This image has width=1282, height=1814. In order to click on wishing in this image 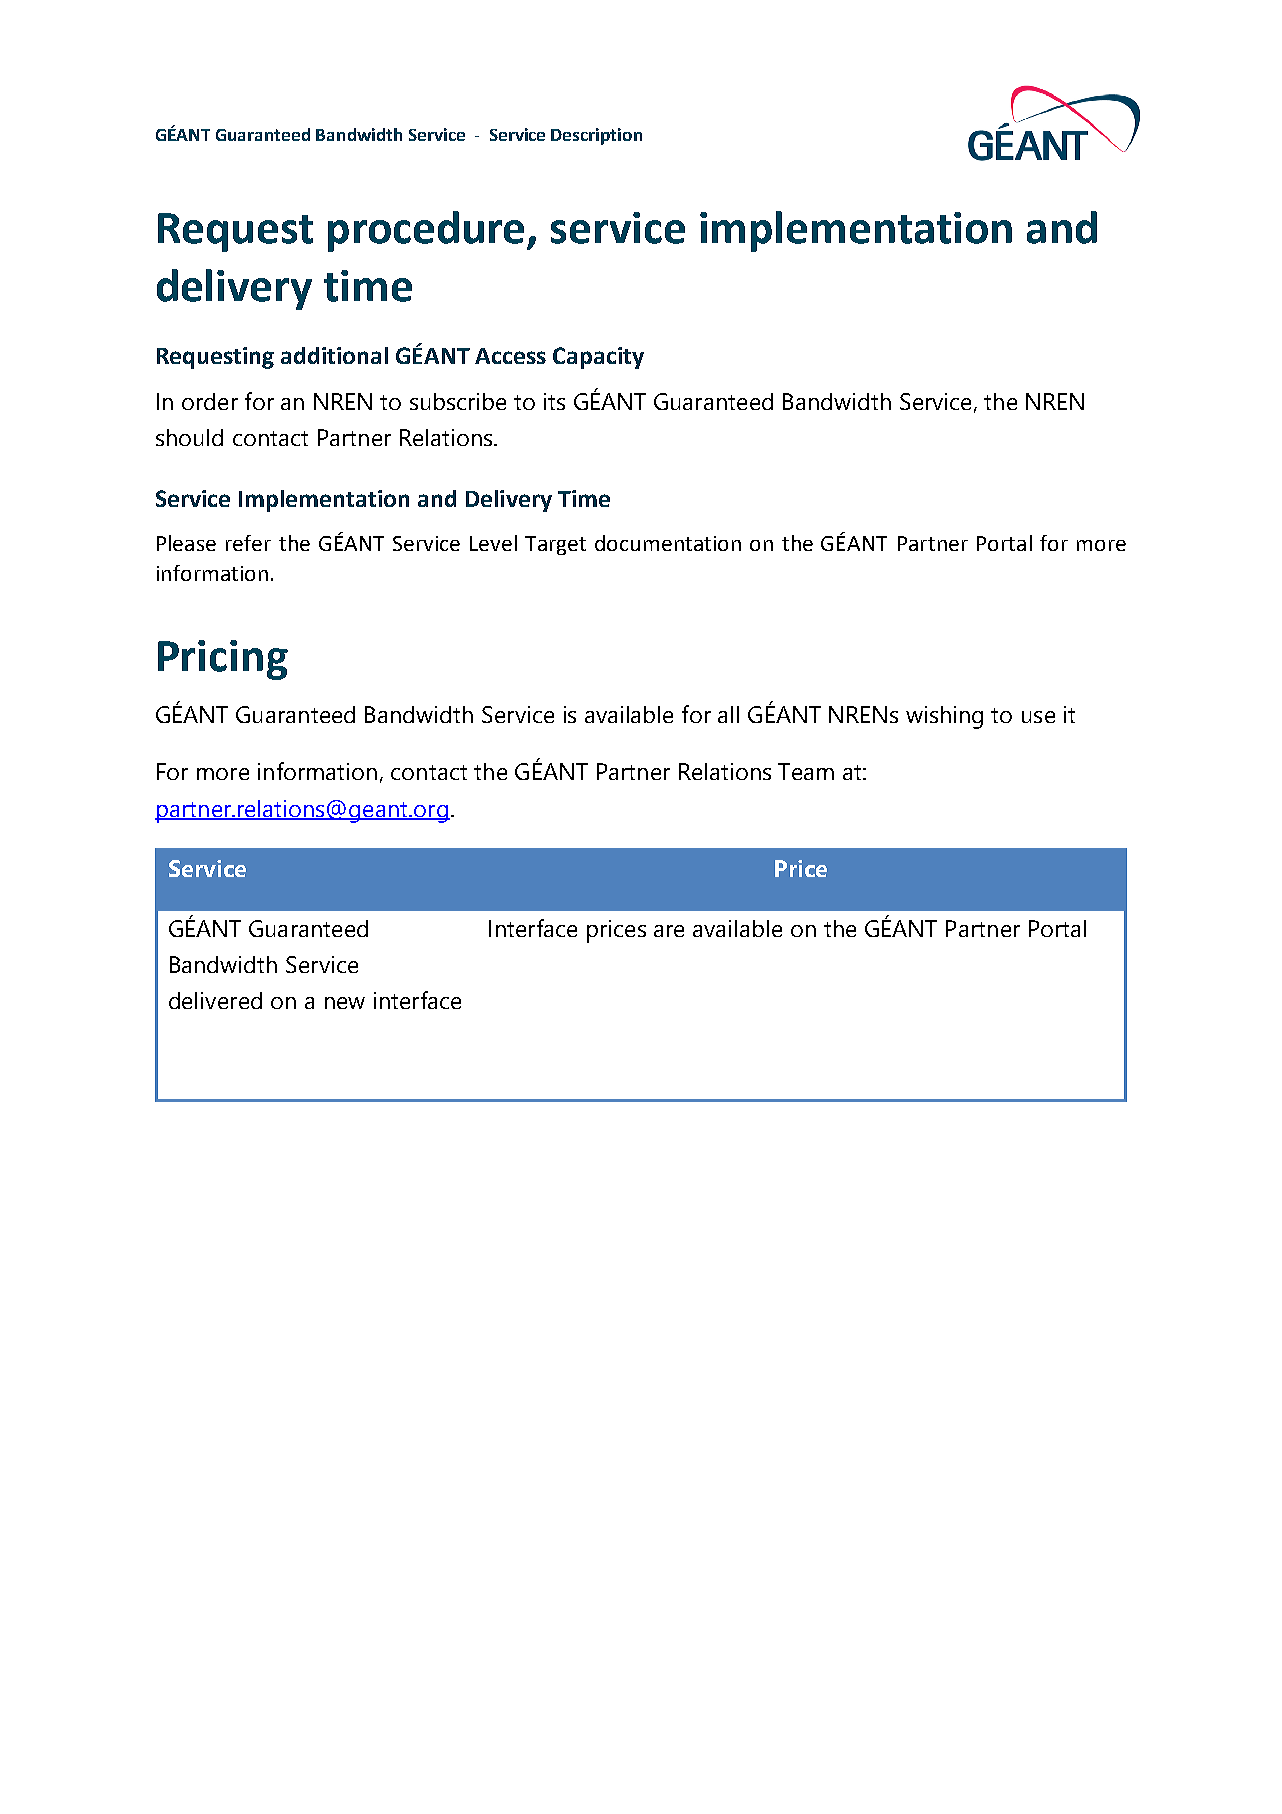, I will do `click(944, 717)`.
